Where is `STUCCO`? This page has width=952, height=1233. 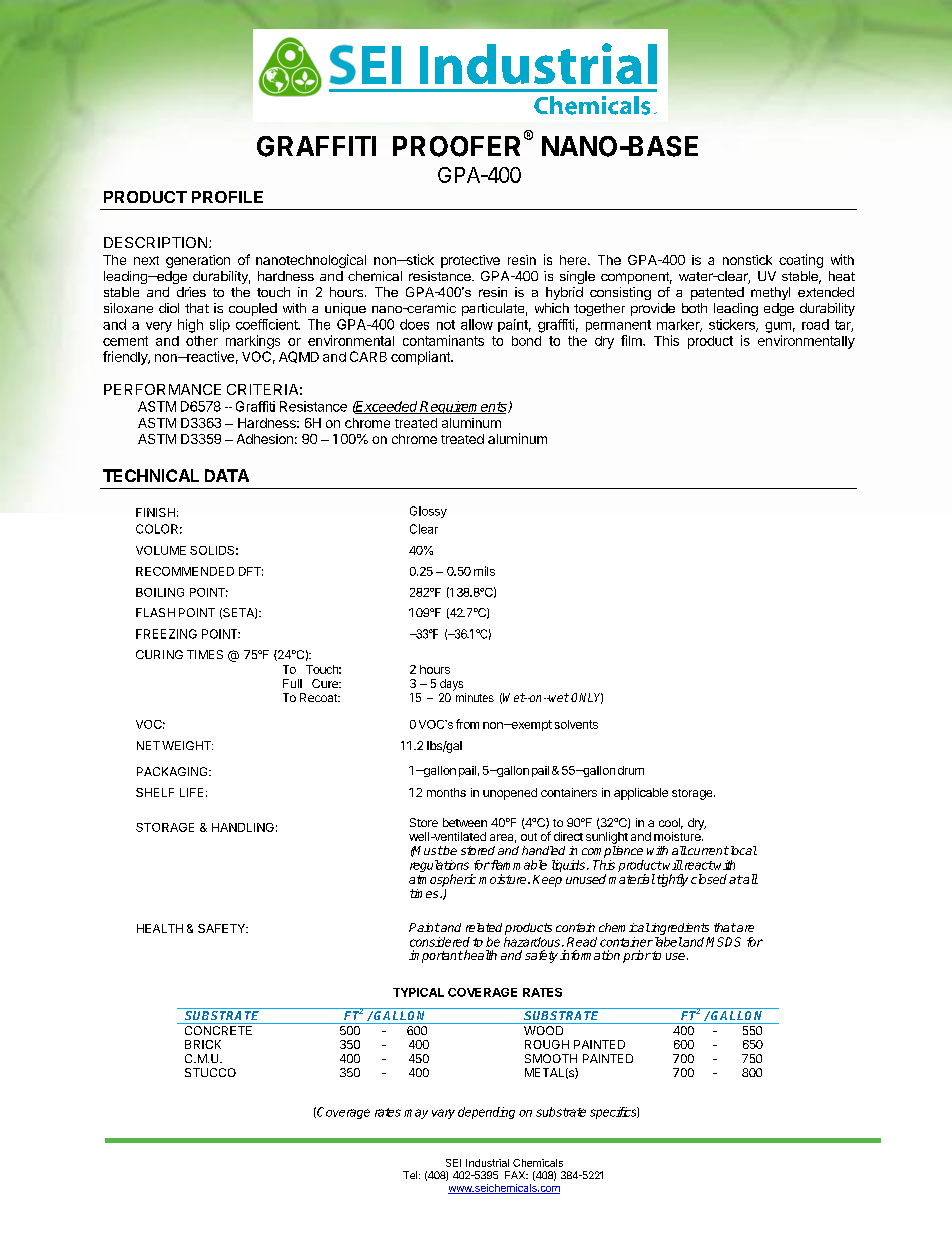
STUCCO is located at coordinates (210, 1072).
